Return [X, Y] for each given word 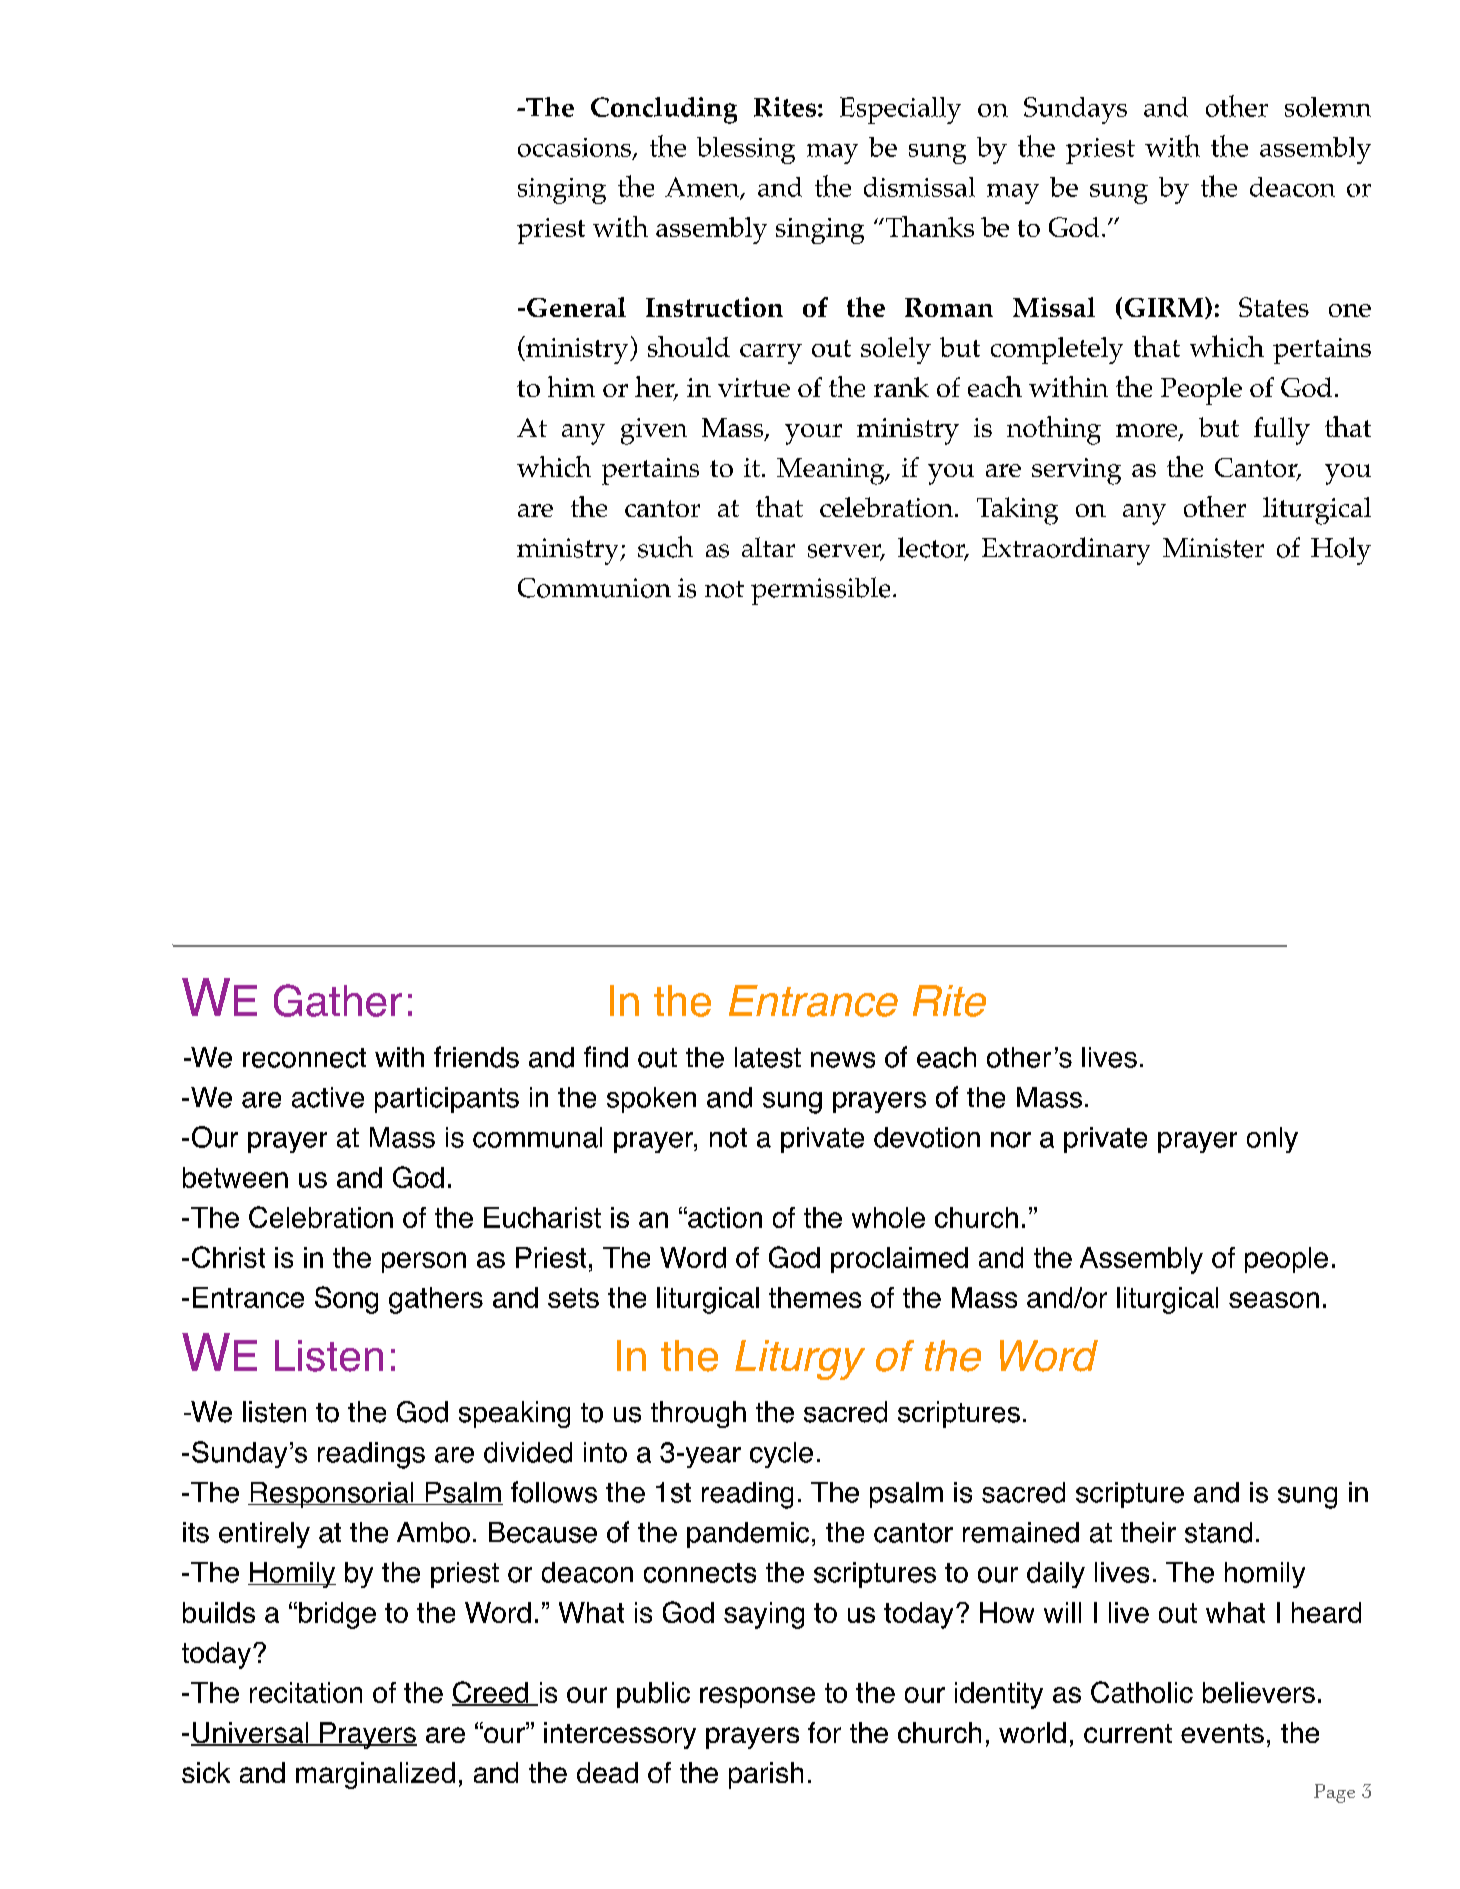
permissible [820, 591]
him [571, 386]
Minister [1213, 548]
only [1272, 1140]
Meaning [832, 471]
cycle [781, 1455]
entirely [264, 1535]
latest [768, 1057]
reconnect [304, 1058]
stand [1218, 1532]
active [328, 1097]
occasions [576, 148]
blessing [746, 150]
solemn [1328, 107]
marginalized [375, 1775]
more [1148, 432]
